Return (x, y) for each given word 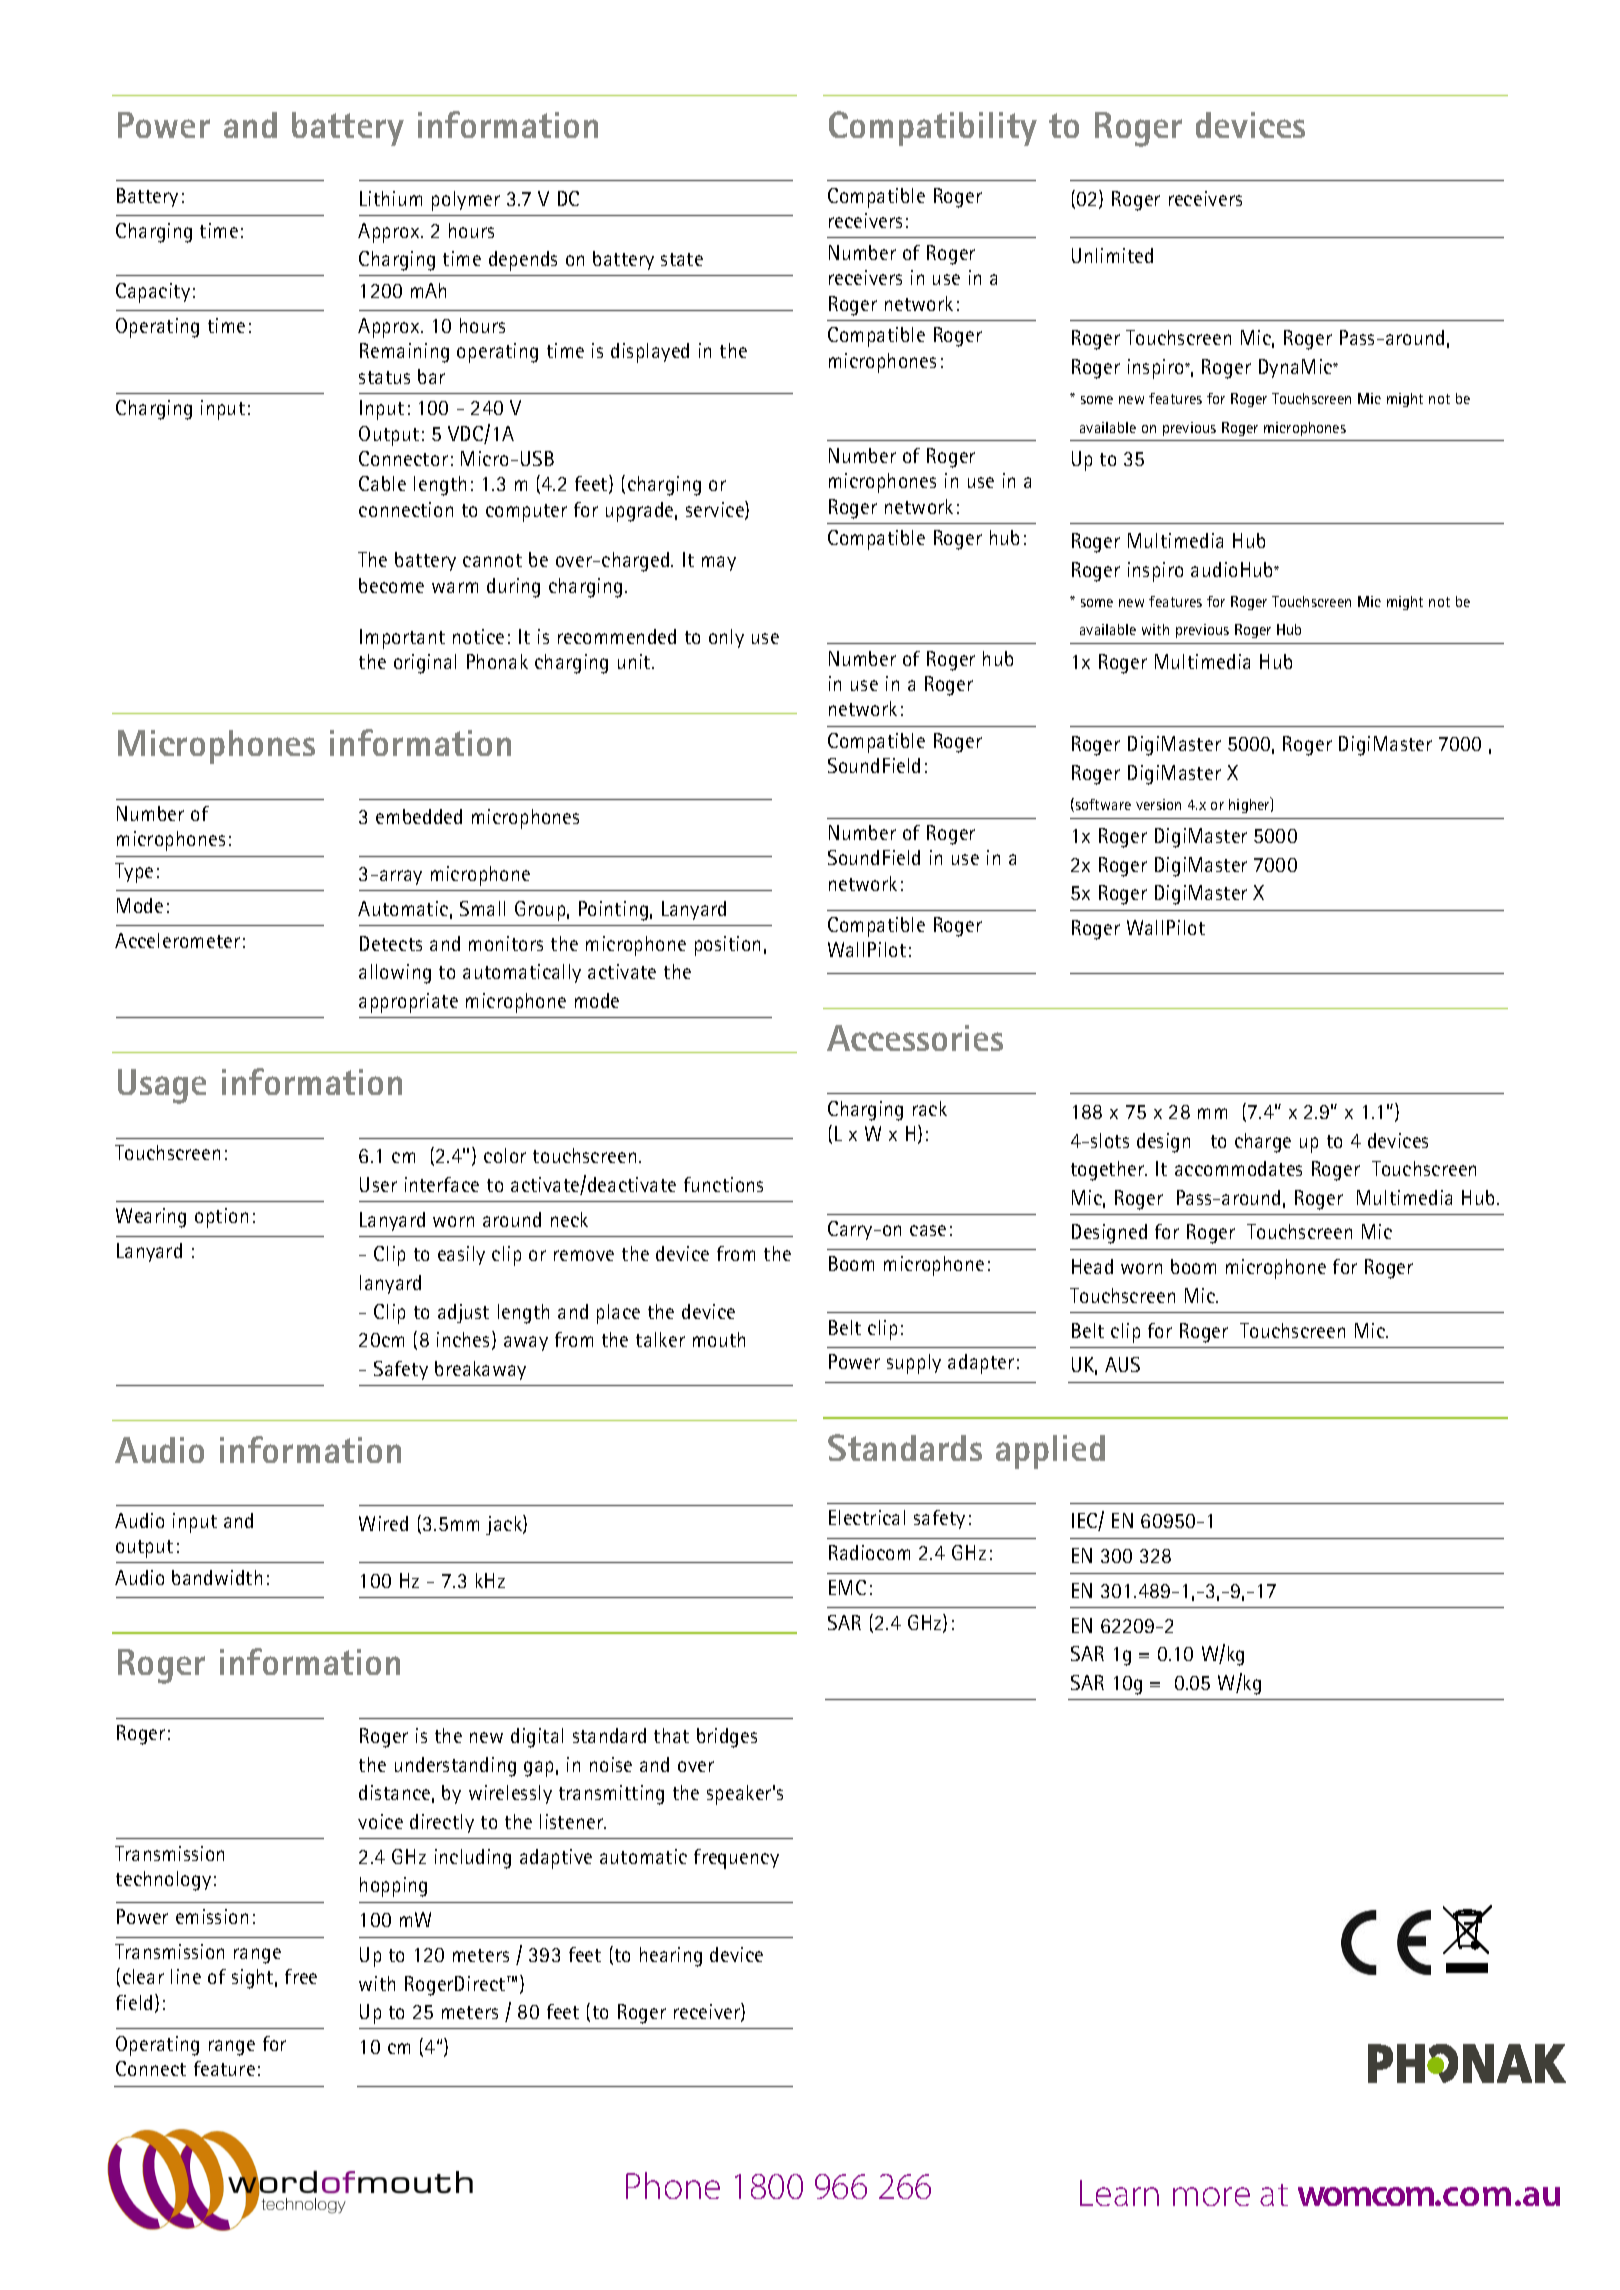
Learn (1119, 2193)
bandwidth (217, 1577)
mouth (719, 1339)
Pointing (613, 911)
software (1102, 805)
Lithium (391, 198)
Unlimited (1112, 255)
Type (134, 873)
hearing (671, 1957)
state (682, 259)
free (301, 1976)
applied (1050, 1452)
